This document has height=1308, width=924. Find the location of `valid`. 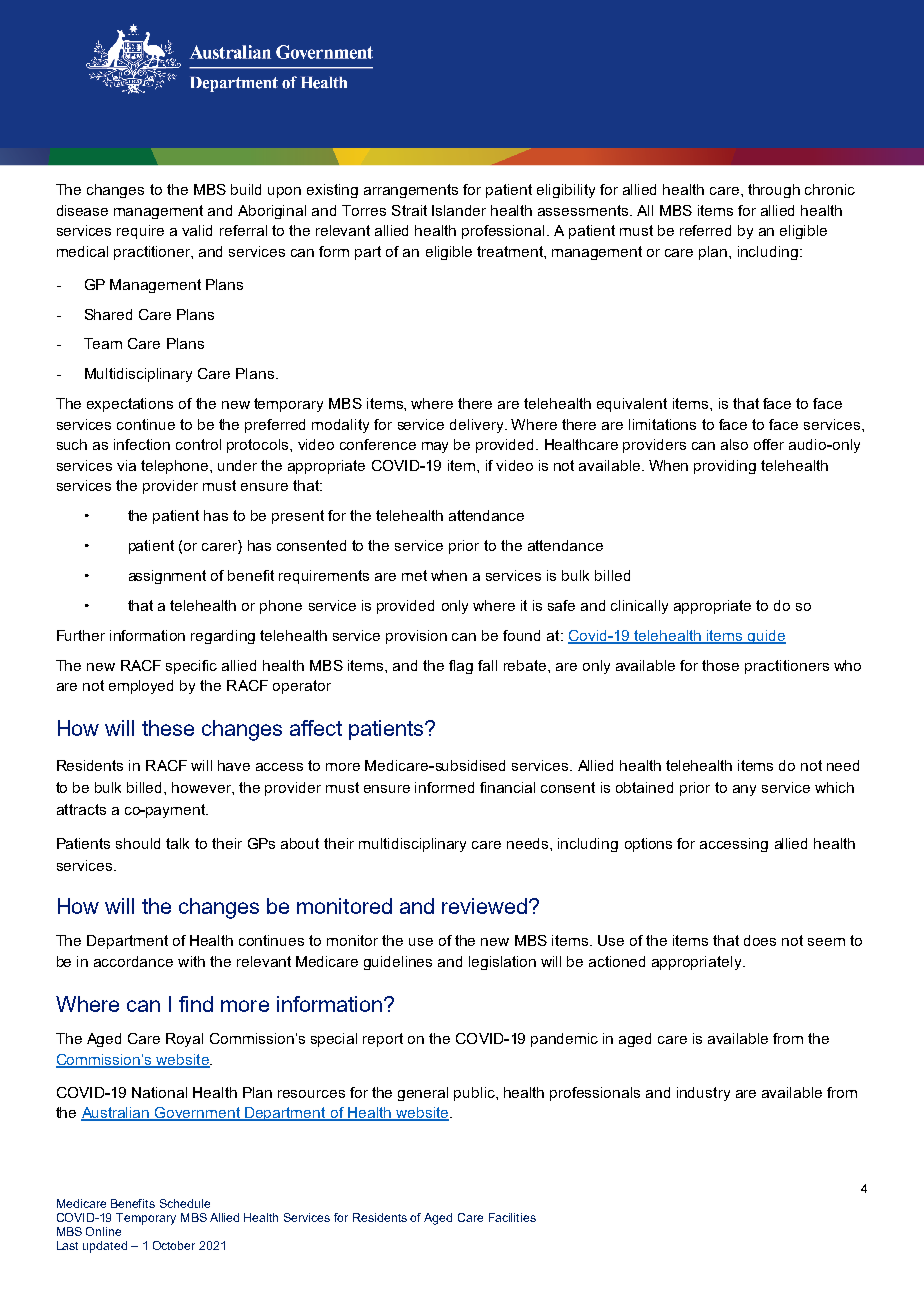

valid is located at coordinates (197, 230).
